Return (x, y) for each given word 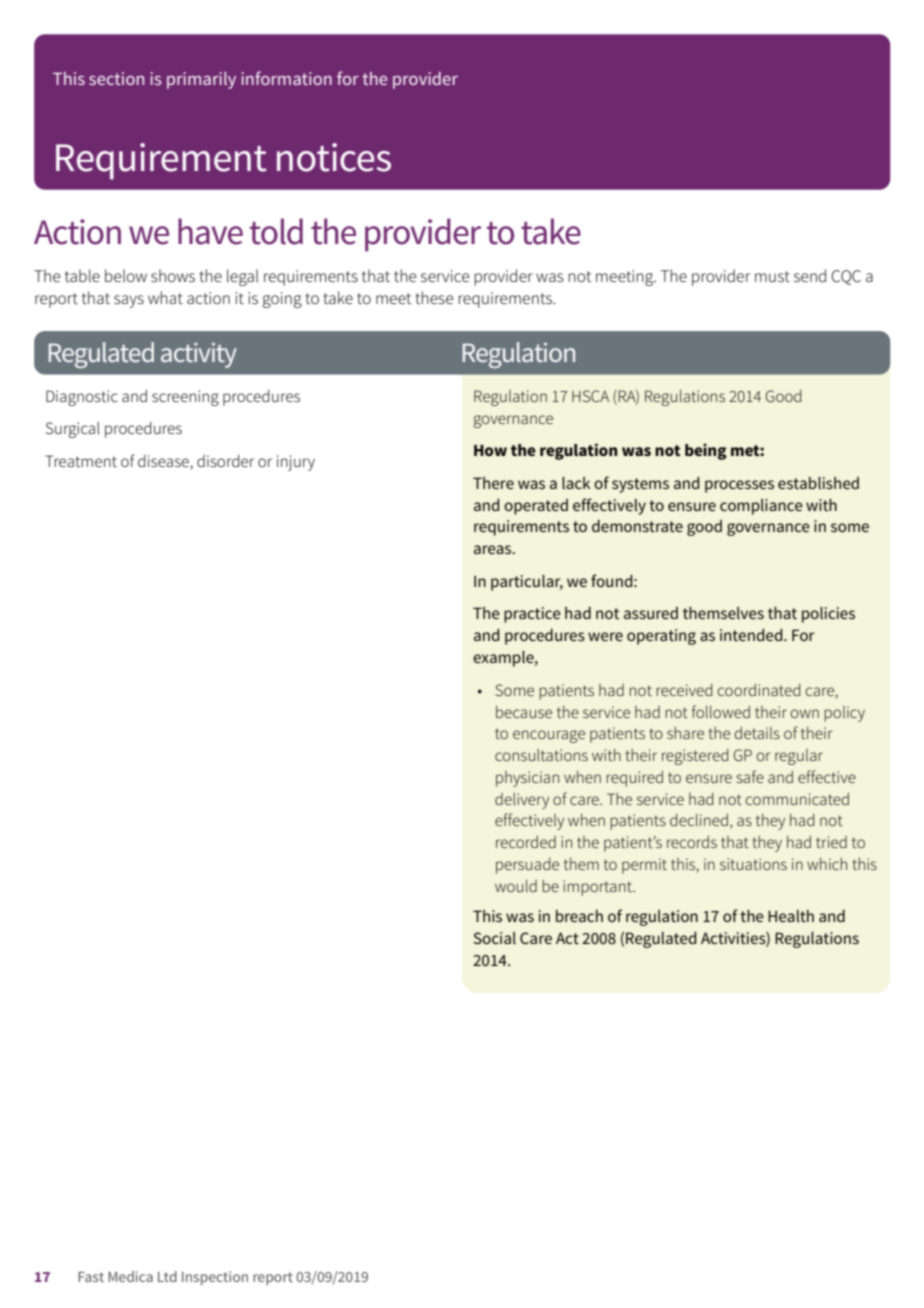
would (516, 886)
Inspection (215, 1278)
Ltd (167, 1276)
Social (495, 938)
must (772, 276)
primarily (201, 80)
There (493, 483)
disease (164, 462)
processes (739, 486)
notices (334, 157)
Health (791, 916)
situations (753, 864)
